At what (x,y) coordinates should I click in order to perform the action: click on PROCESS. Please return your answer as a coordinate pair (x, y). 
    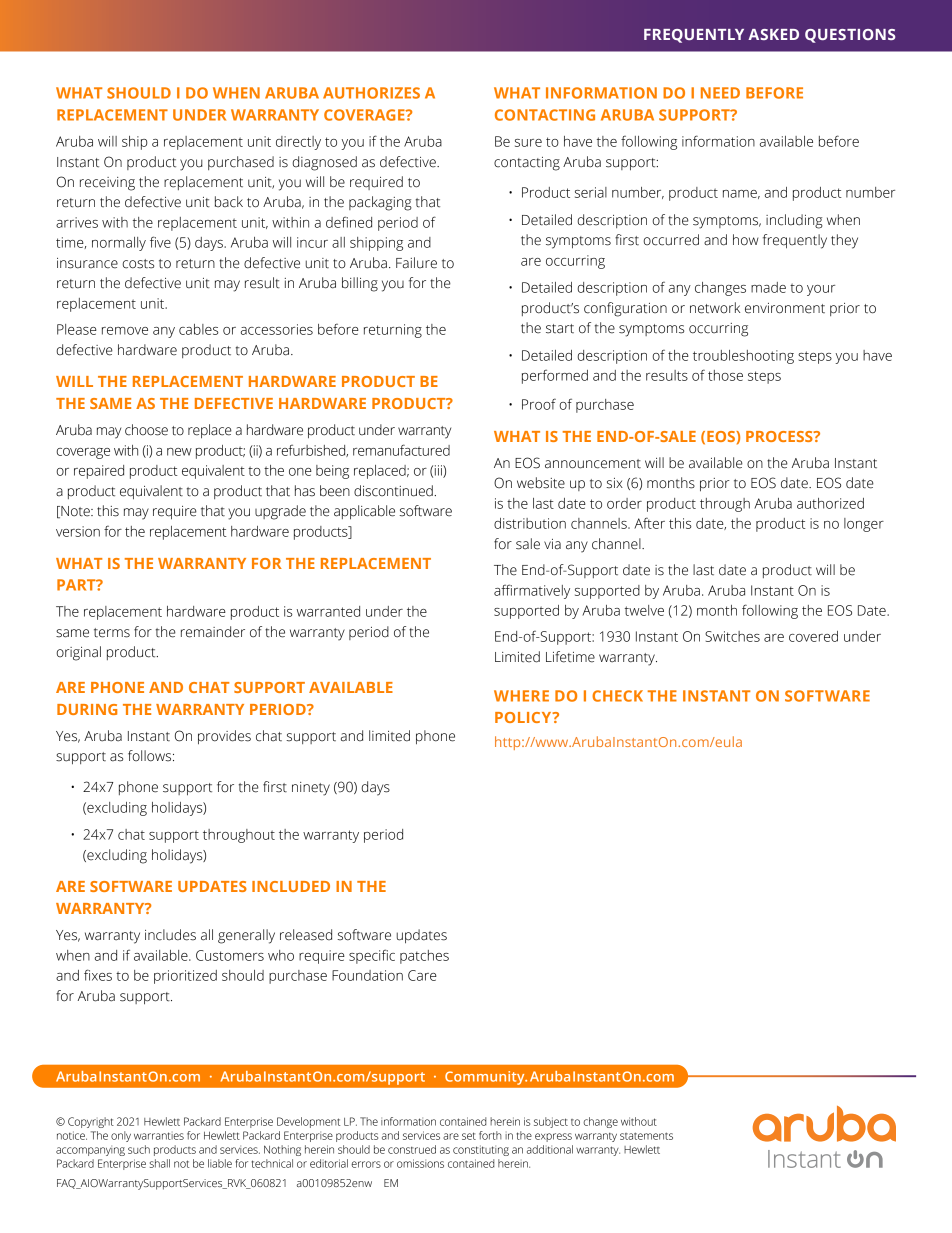
    Looking at the image, I should click on (780, 436).
